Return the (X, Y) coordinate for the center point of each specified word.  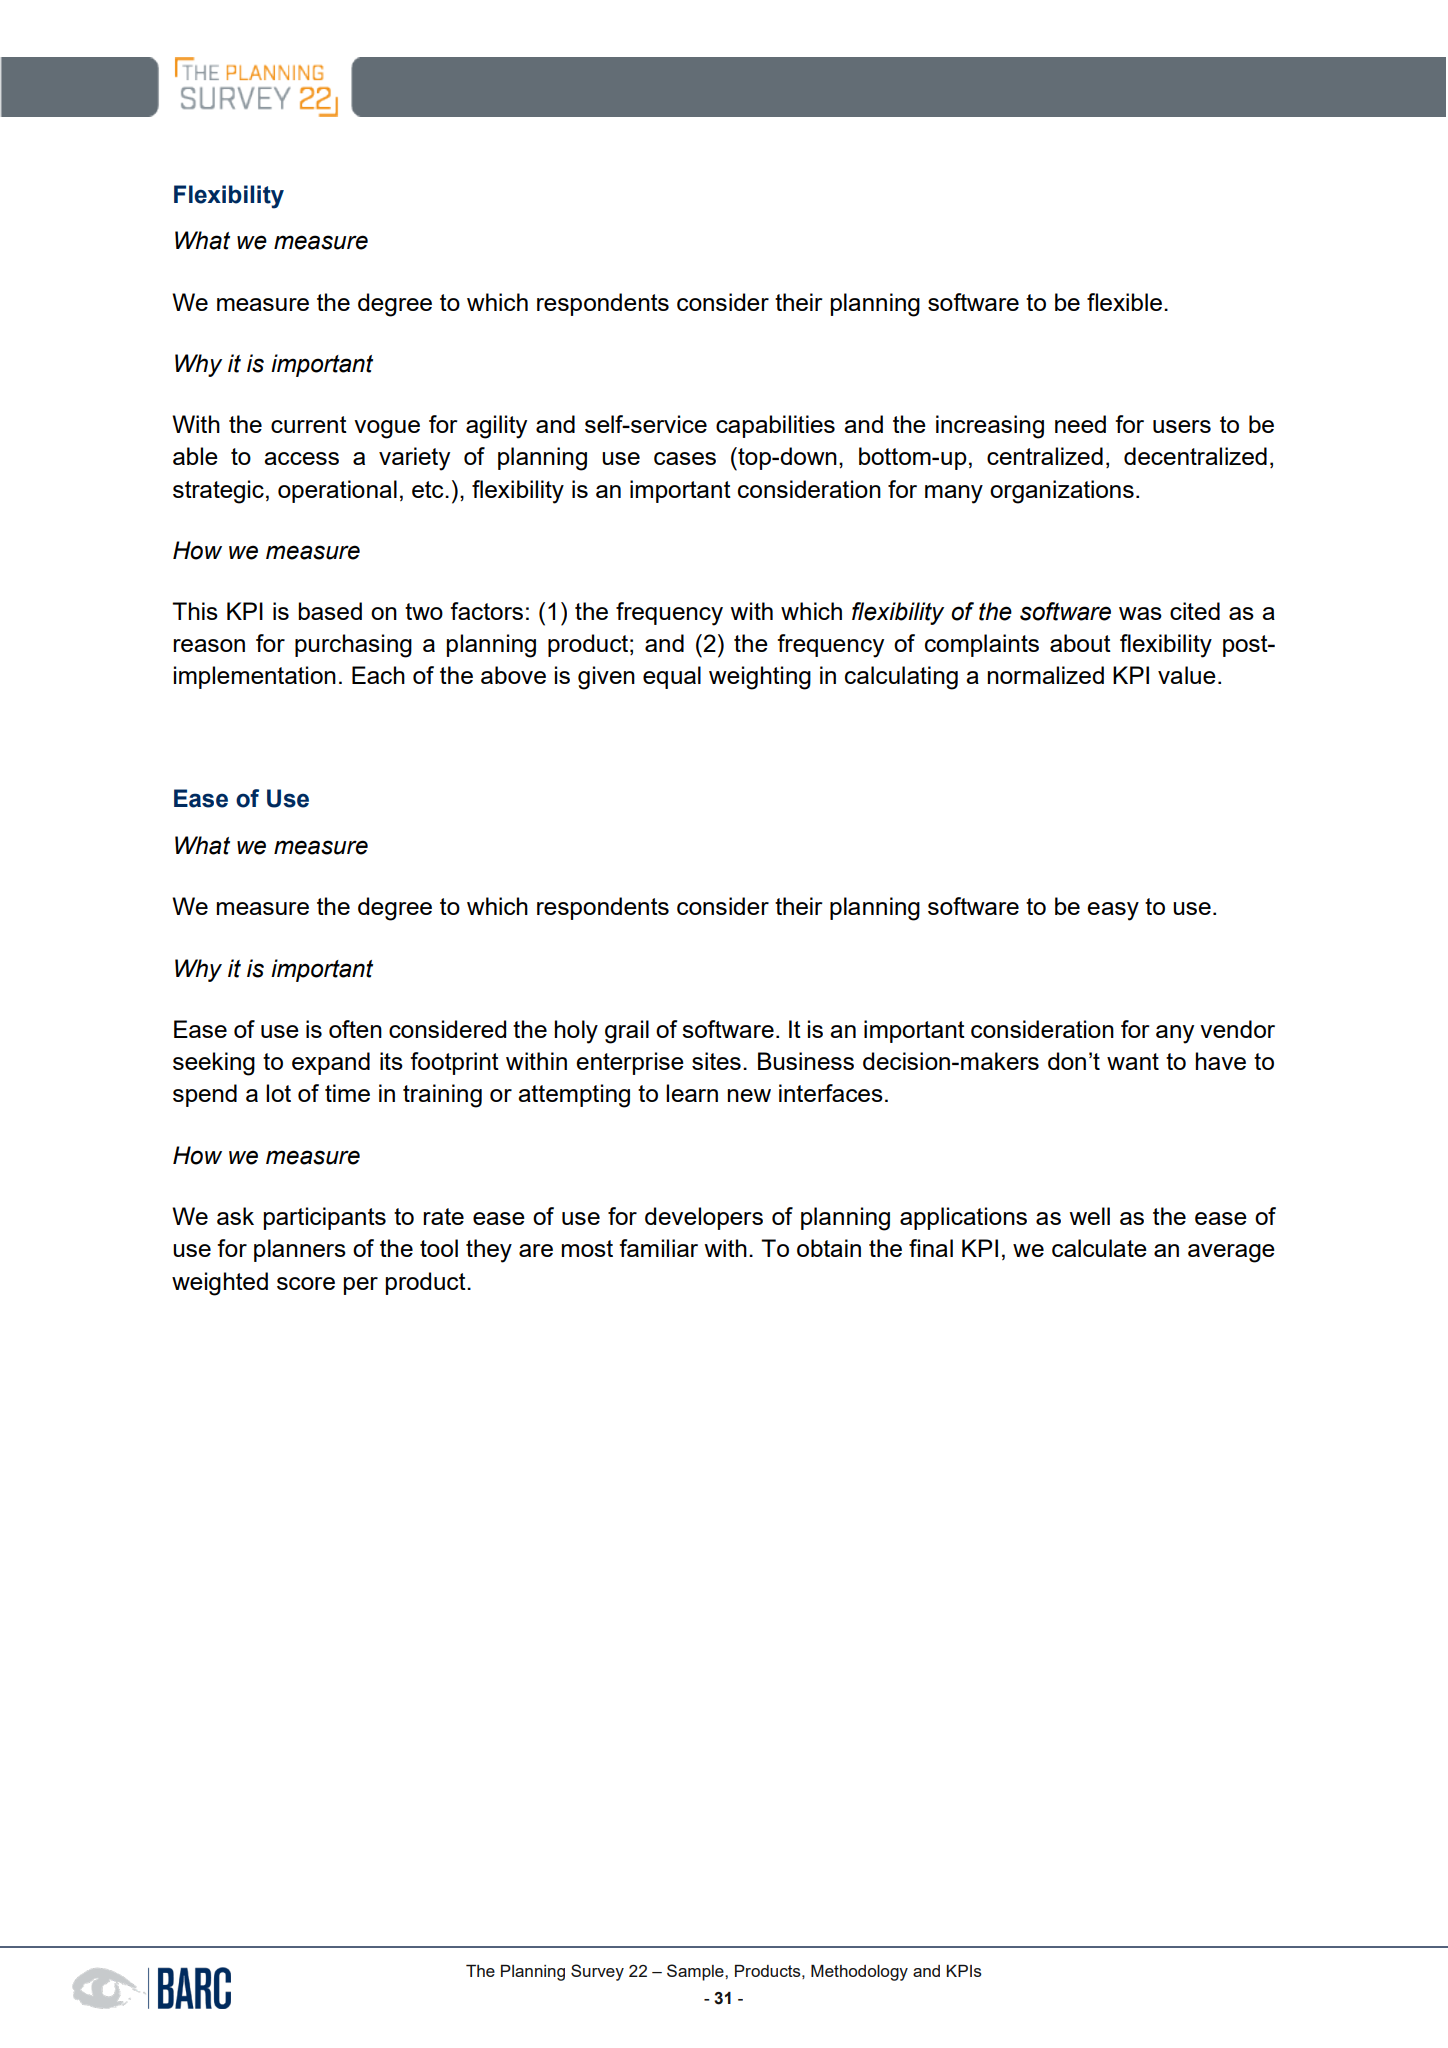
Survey (597, 1972)
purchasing (353, 646)
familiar (658, 1248)
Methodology (859, 1973)
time (347, 1093)
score (306, 1283)
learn (692, 1093)
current (309, 424)
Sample (696, 1972)
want (1133, 1061)
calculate (1099, 1248)
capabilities (775, 426)
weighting (760, 678)
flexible (1124, 302)
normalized (1046, 675)
